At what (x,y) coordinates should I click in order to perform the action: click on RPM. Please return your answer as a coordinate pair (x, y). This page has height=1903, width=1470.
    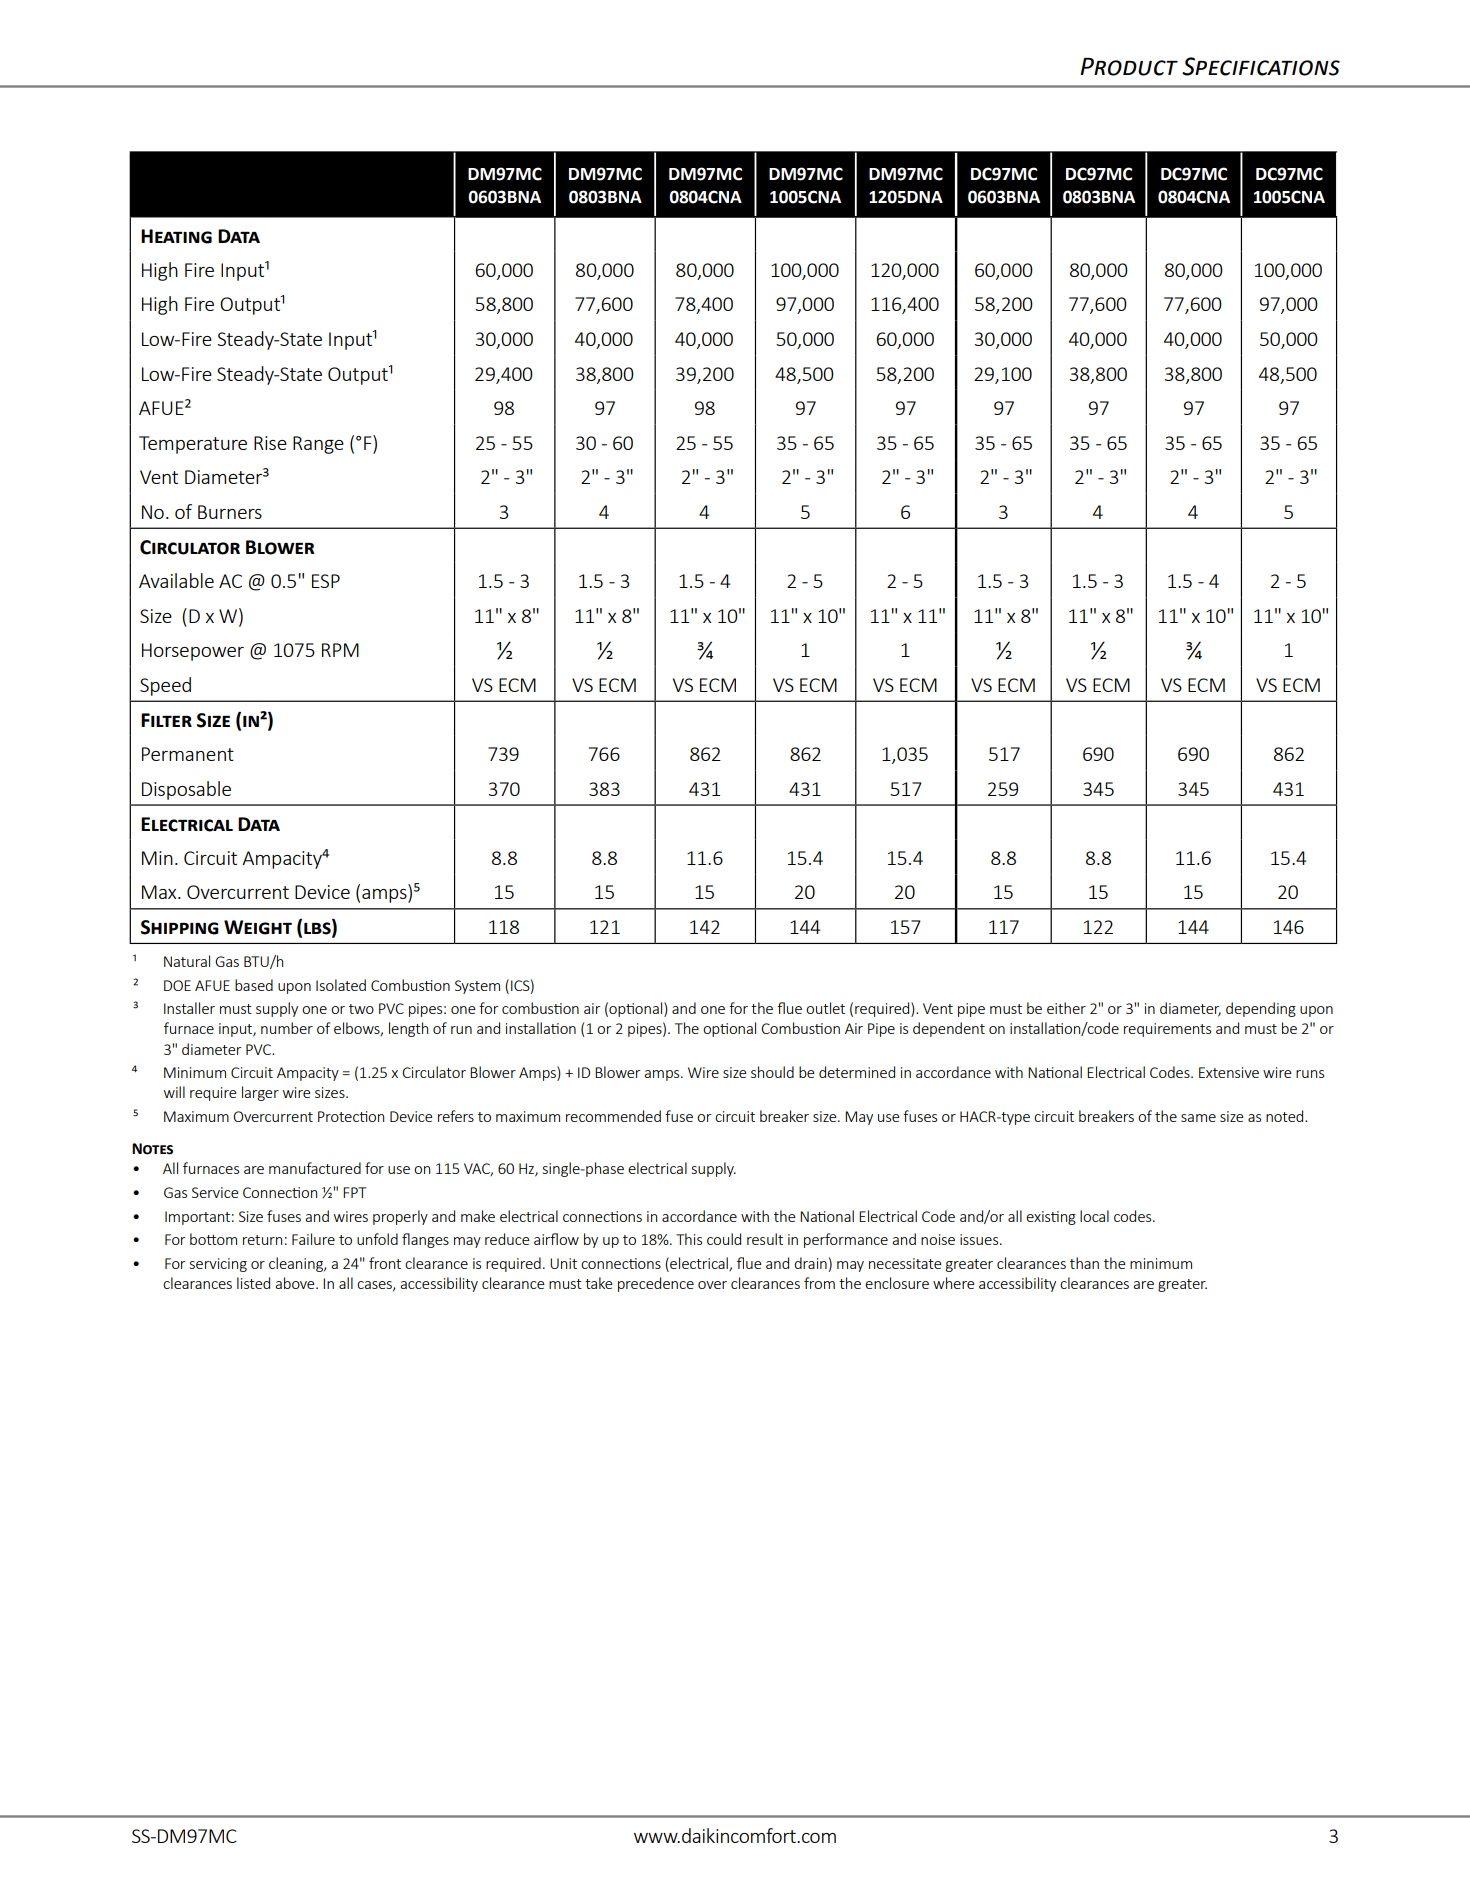
    Looking at the image, I should click on (340, 650).
